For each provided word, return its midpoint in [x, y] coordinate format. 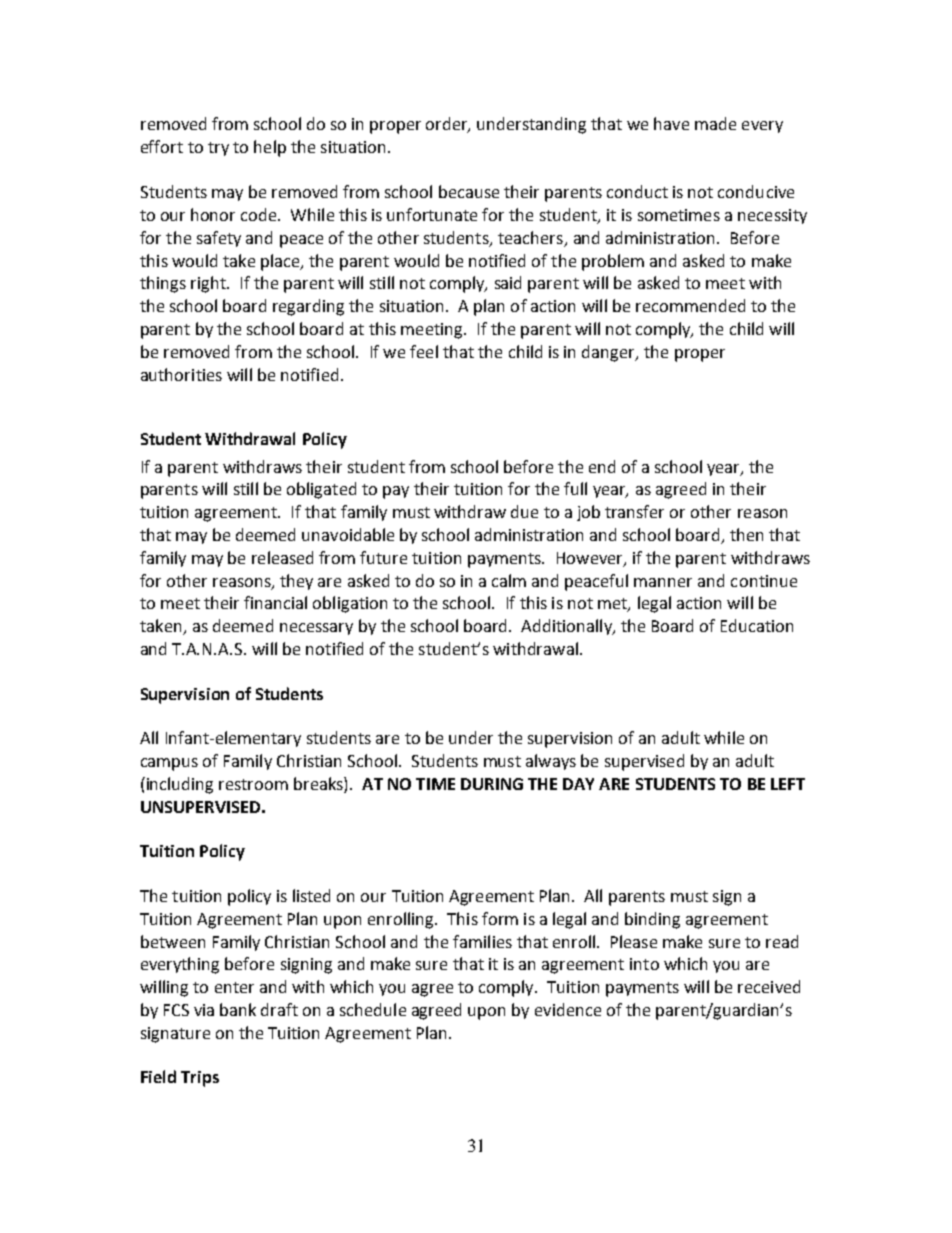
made [715, 123]
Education [757, 625]
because [469, 191]
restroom [253, 784]
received [769, 986]
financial [275, 602]
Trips [200, 1079]
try [218, 149]
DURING [492, 784]
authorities [181, 374]
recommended [690, 305]
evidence [568, 1009]
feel [424, 351]
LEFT [788, 784]
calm [509, 580]
